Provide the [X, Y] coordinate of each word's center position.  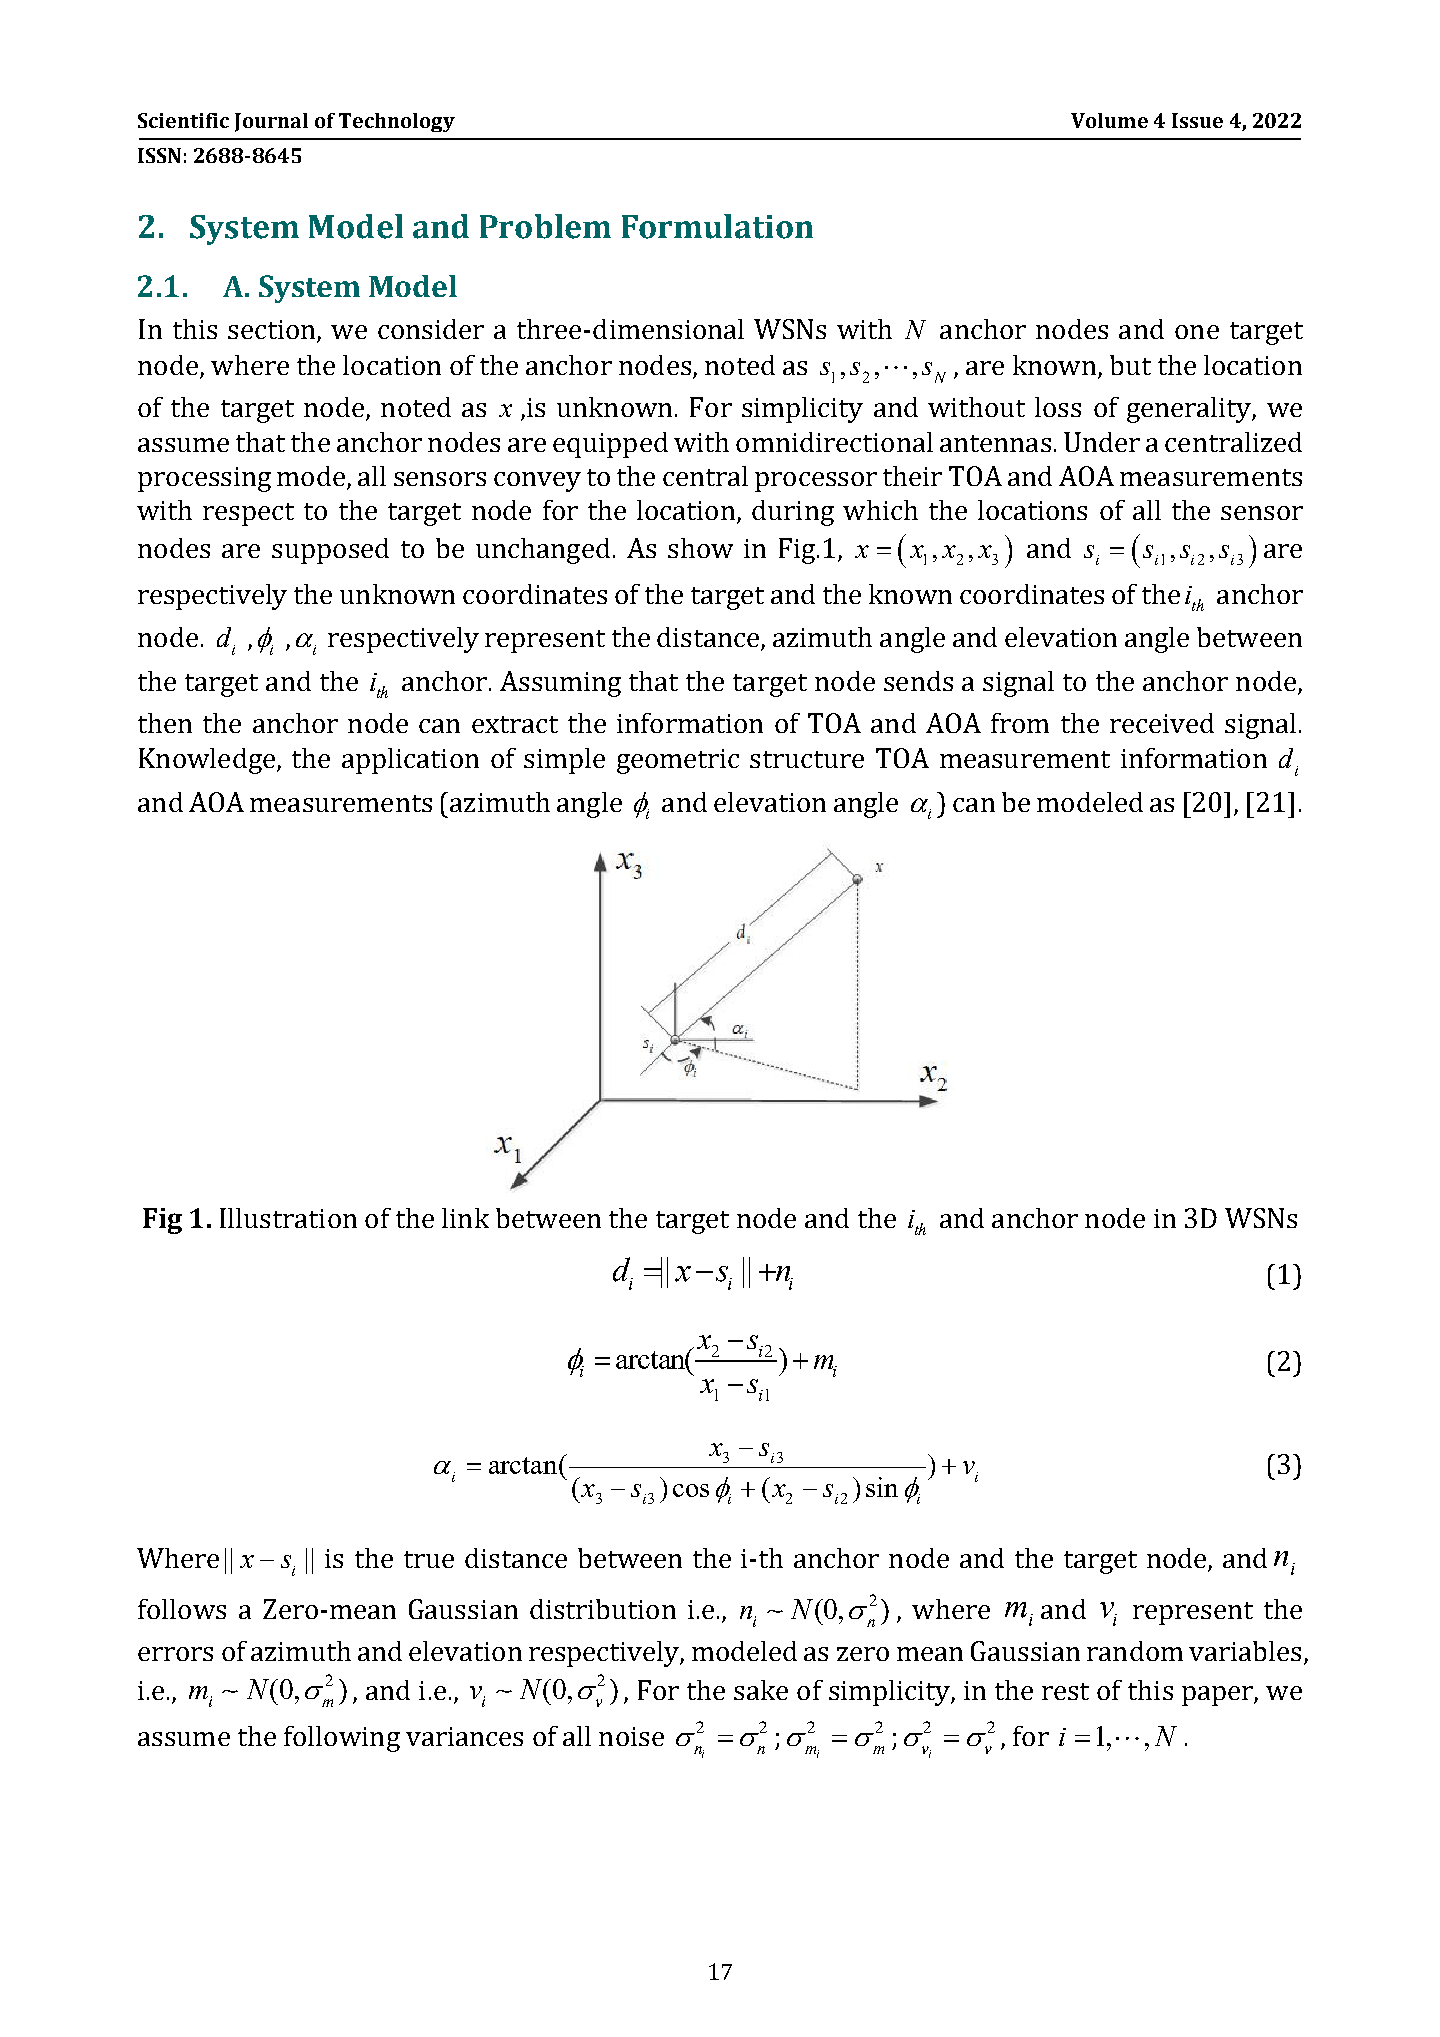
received [1162, 723]
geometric [678, 761]
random [1135, 1651]
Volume [1109, 120]
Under [1102, 442]
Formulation [717, 226]
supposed [330, 551]
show [700, 548]
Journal [271, 122]
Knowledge [208, 761]
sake [761, 1690]
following [342, 1739]
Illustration [288, 1218]
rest [1065, 1691]
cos [691, 1490]
